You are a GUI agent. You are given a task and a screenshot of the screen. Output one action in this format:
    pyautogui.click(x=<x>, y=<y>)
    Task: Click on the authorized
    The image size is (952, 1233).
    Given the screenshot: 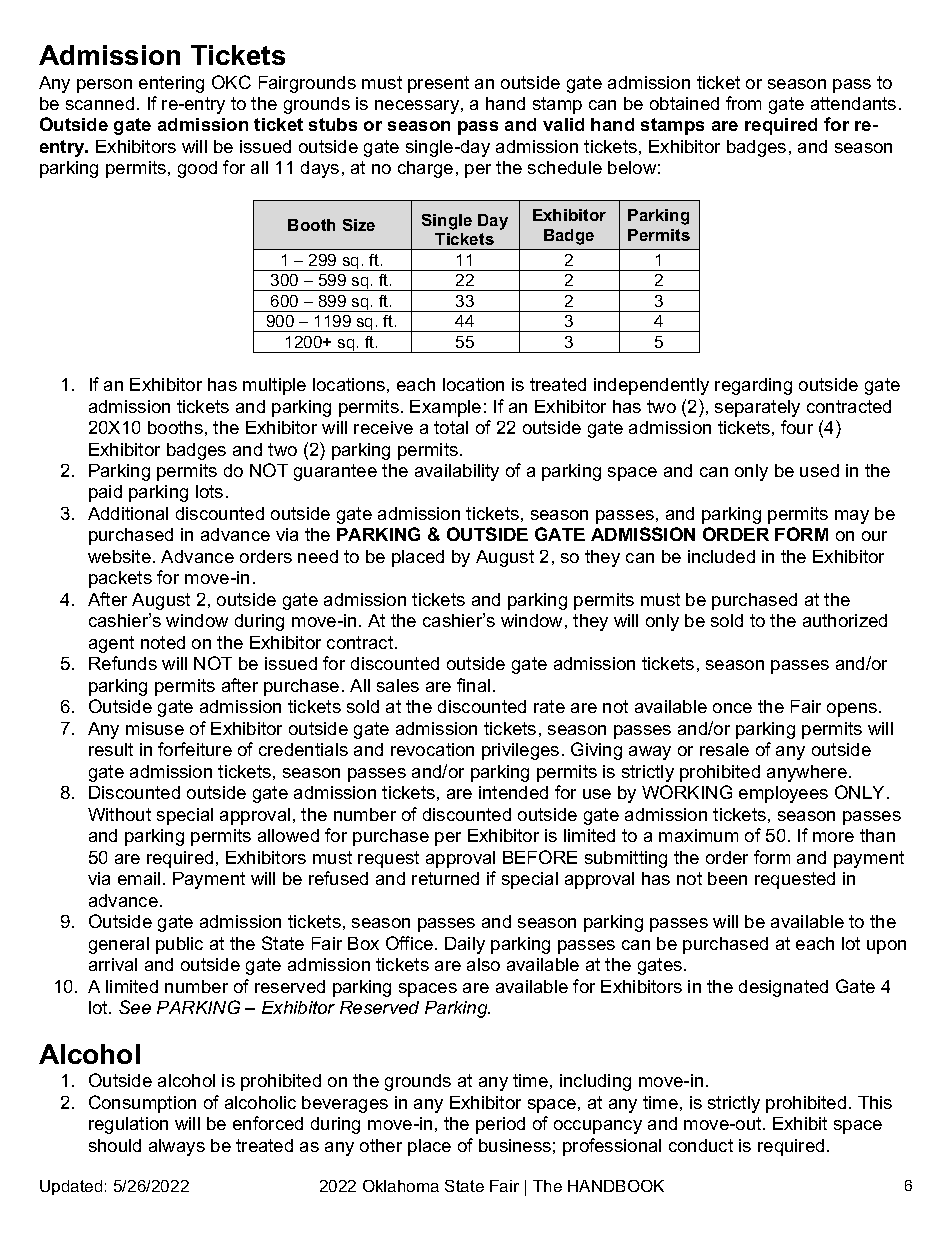 What is the action you would take?
    pyautogui.click(x=845, y=620)
